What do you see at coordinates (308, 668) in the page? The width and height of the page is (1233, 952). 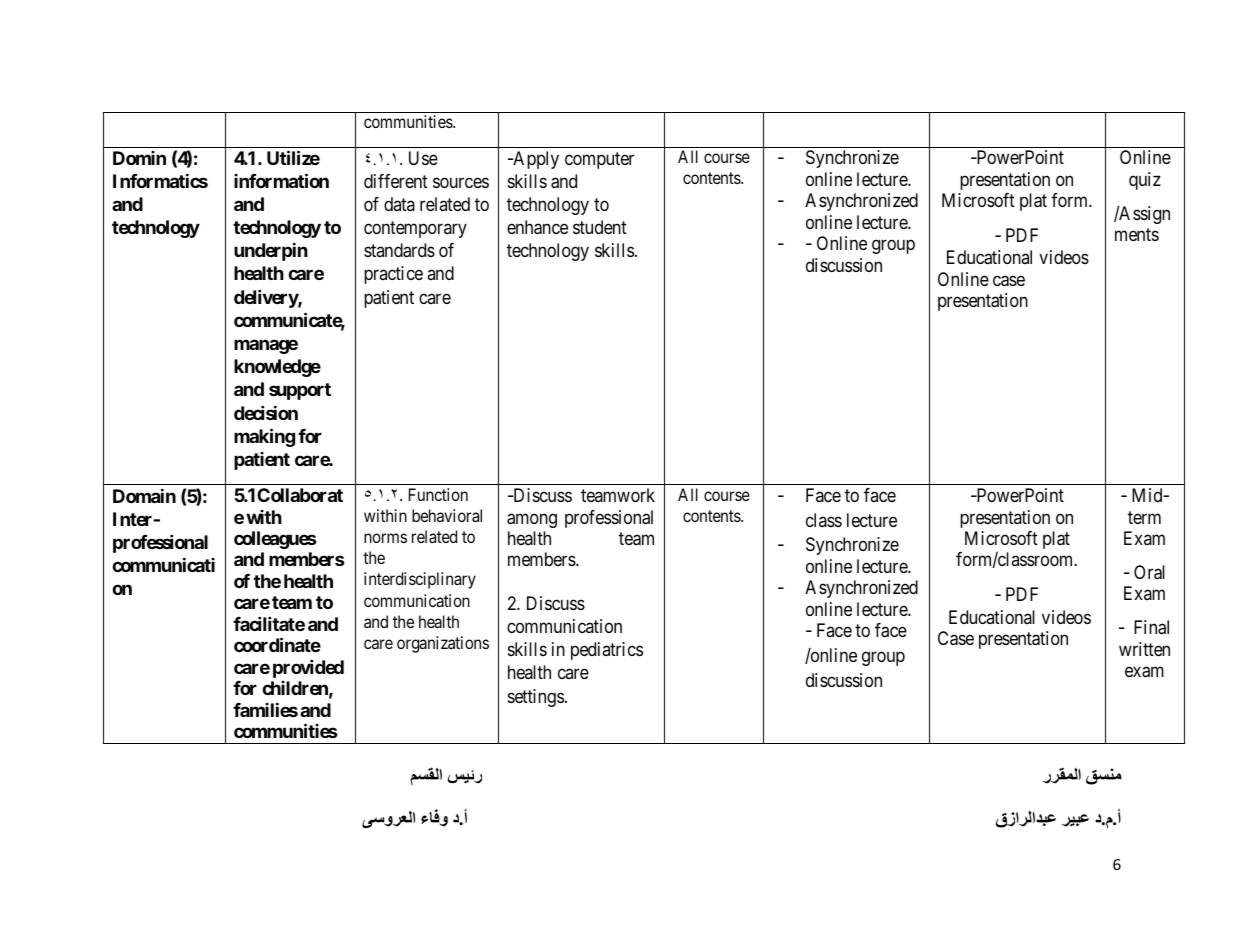 I see `provided` at bounding box center [308, 668].
